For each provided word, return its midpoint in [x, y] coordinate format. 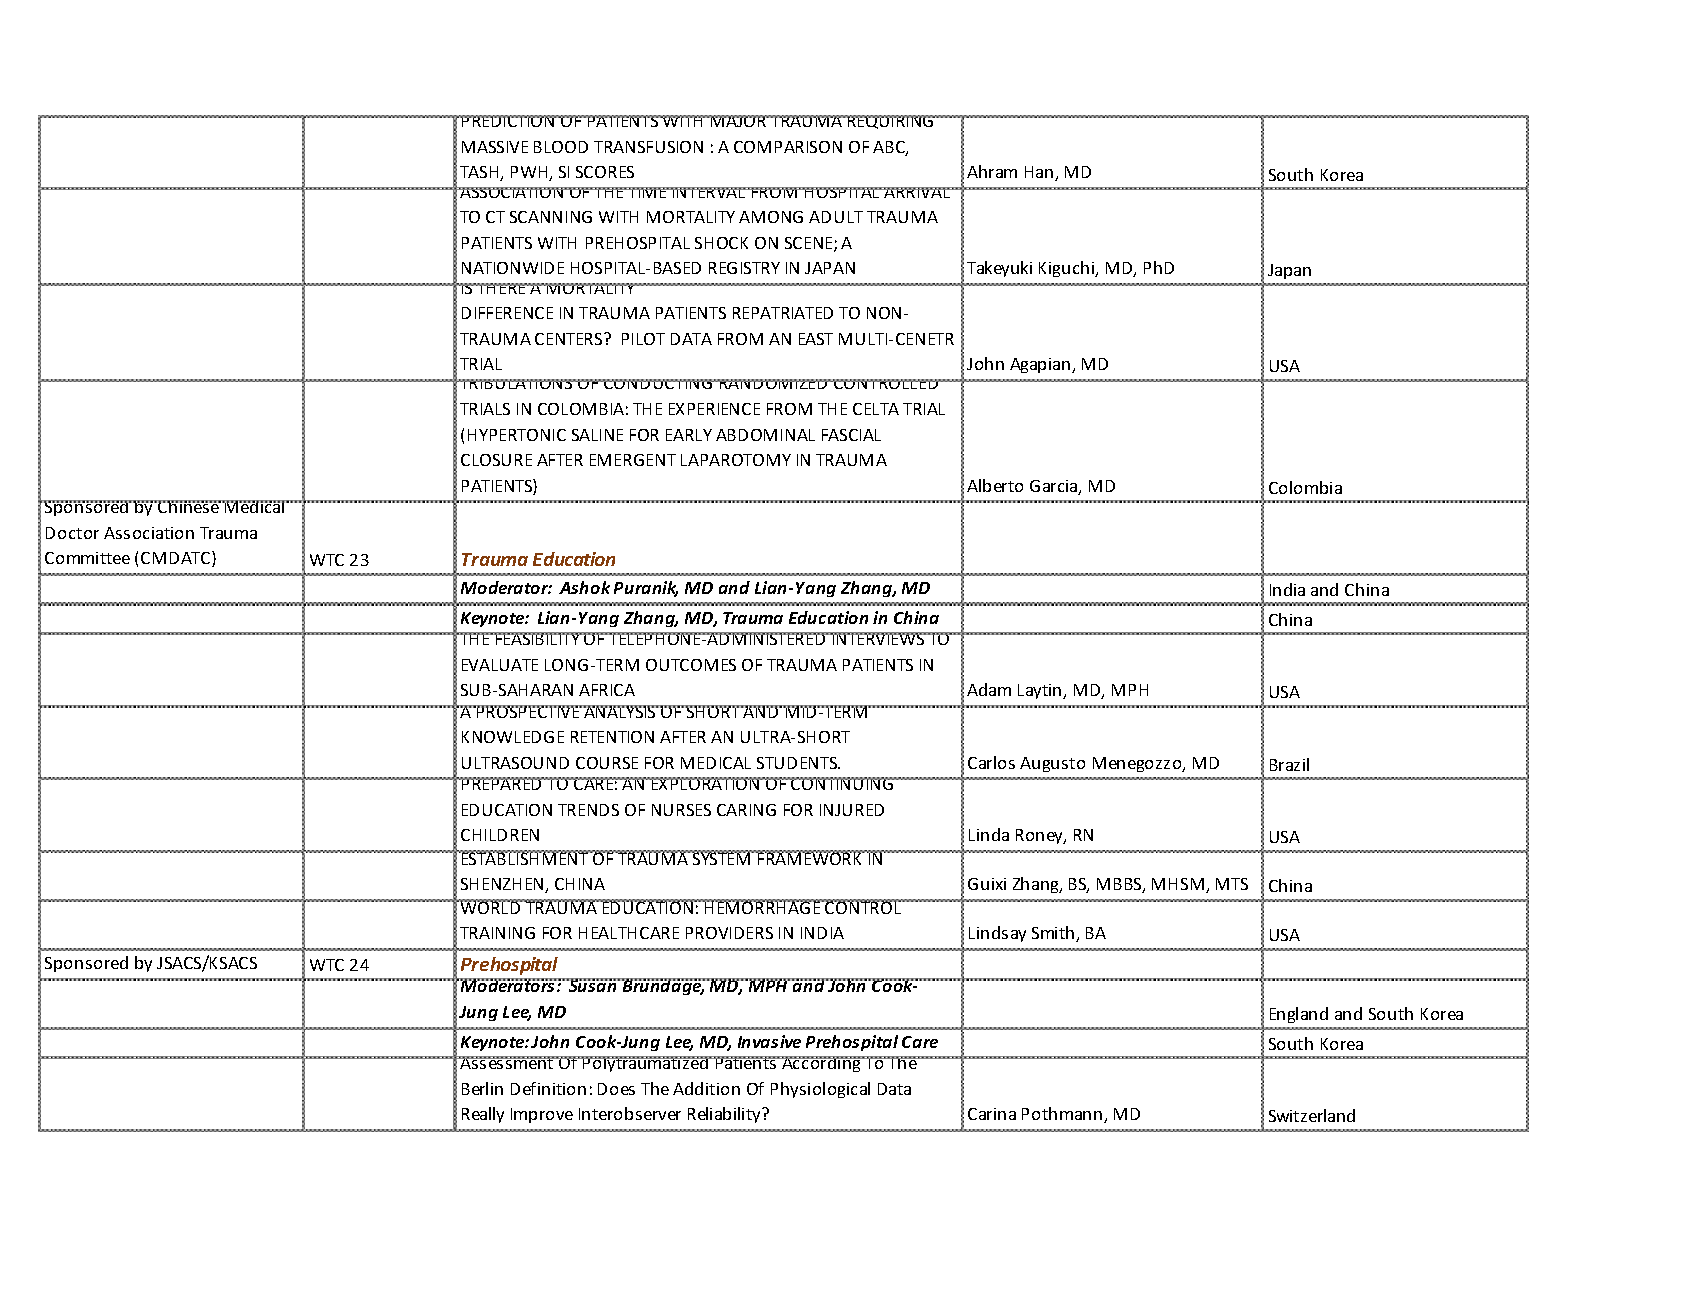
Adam [989, 689]
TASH [480, 173]
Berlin [482, 1088]
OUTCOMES [691, 665]
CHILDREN [500, 835]
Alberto [995, 485]
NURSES [681, 810]
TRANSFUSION [648, 147]
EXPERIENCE [714, 409]
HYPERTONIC [517, 435]
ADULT [836, 217]
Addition [706, 1088]
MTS [1232, 884]
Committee [87, 558]
